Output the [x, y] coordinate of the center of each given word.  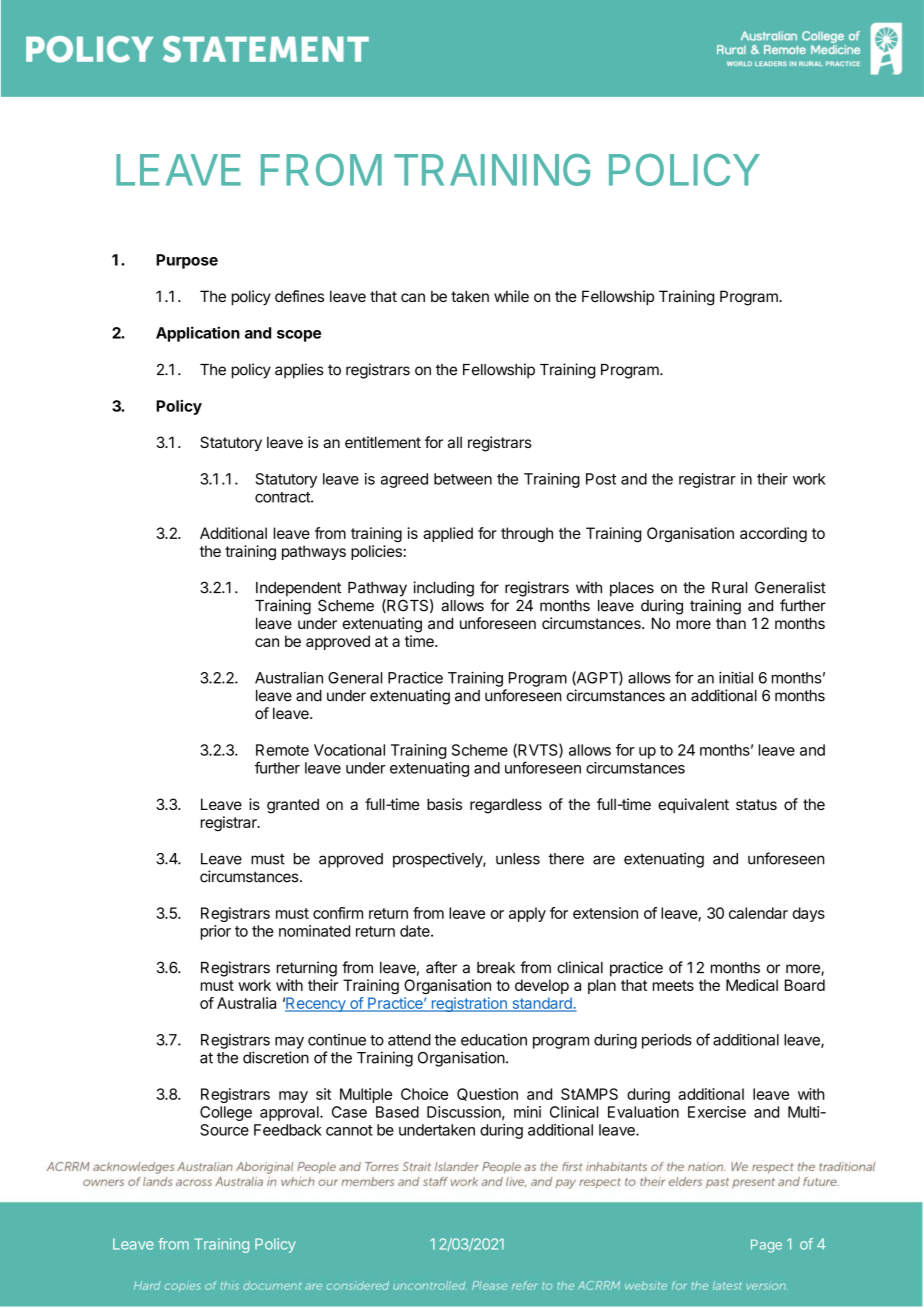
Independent [298, 589]
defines [299, 296]
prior [216, 932]
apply [527, 914]
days [808, 914]
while [511, 296]
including [443, 589]
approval [290, 1113]
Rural [729, 588]
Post [601, 479]
